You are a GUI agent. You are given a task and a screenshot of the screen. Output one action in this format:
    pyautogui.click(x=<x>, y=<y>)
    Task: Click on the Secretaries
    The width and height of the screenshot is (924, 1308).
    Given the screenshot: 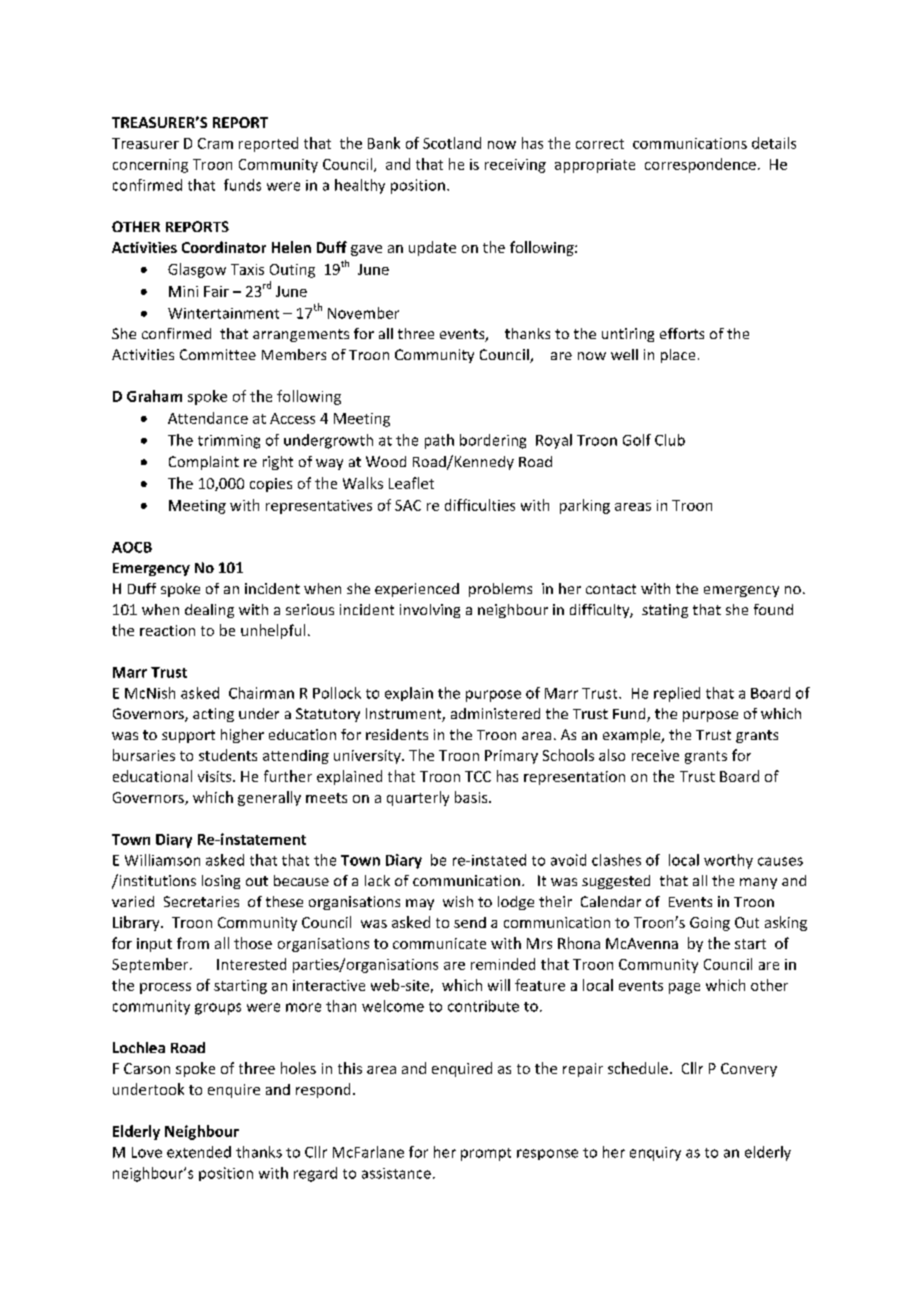 What is the action you would take?
    pyautogui.click(x=201, y=901)
